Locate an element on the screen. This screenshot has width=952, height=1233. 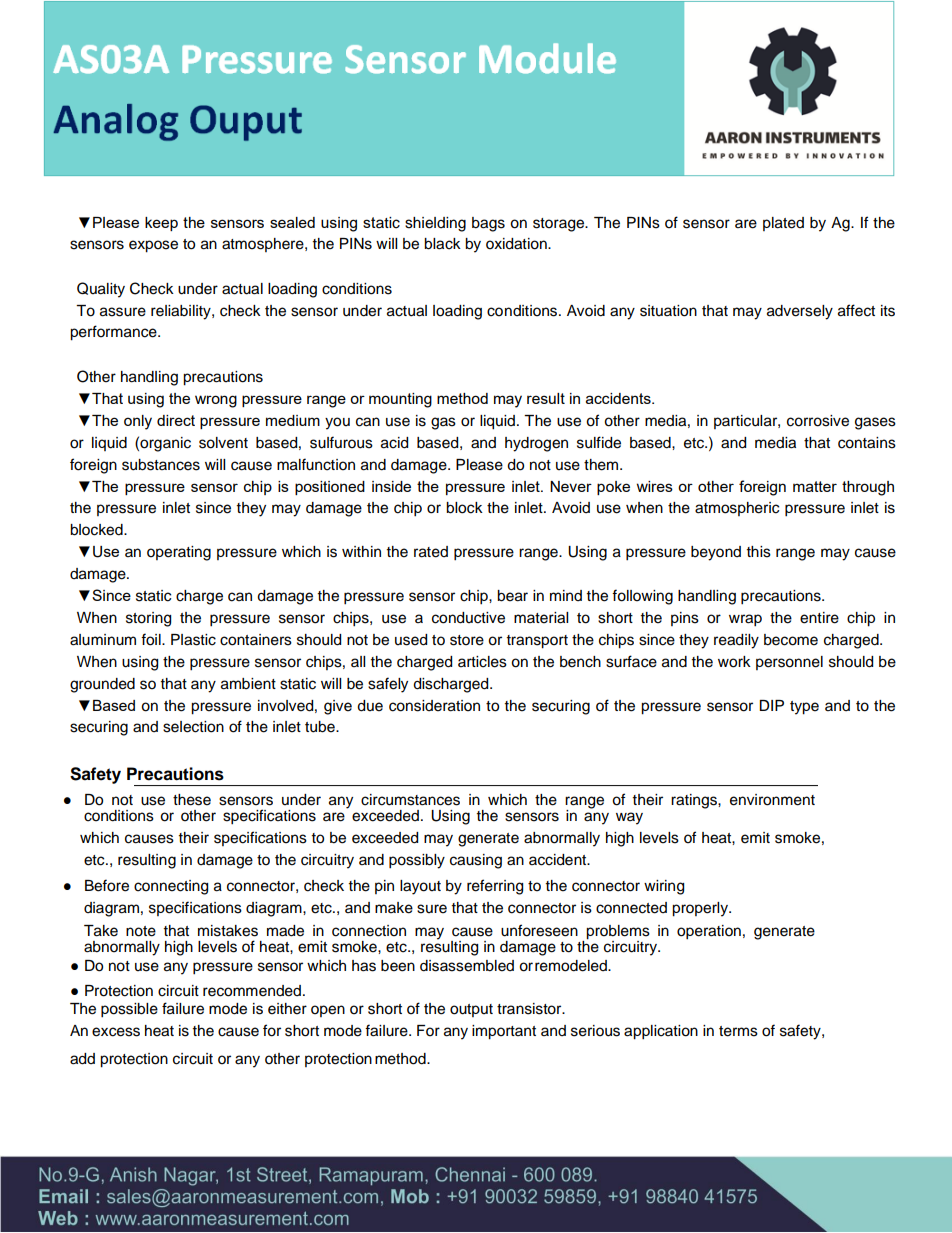
expose is located at coordinates (153, 246).
